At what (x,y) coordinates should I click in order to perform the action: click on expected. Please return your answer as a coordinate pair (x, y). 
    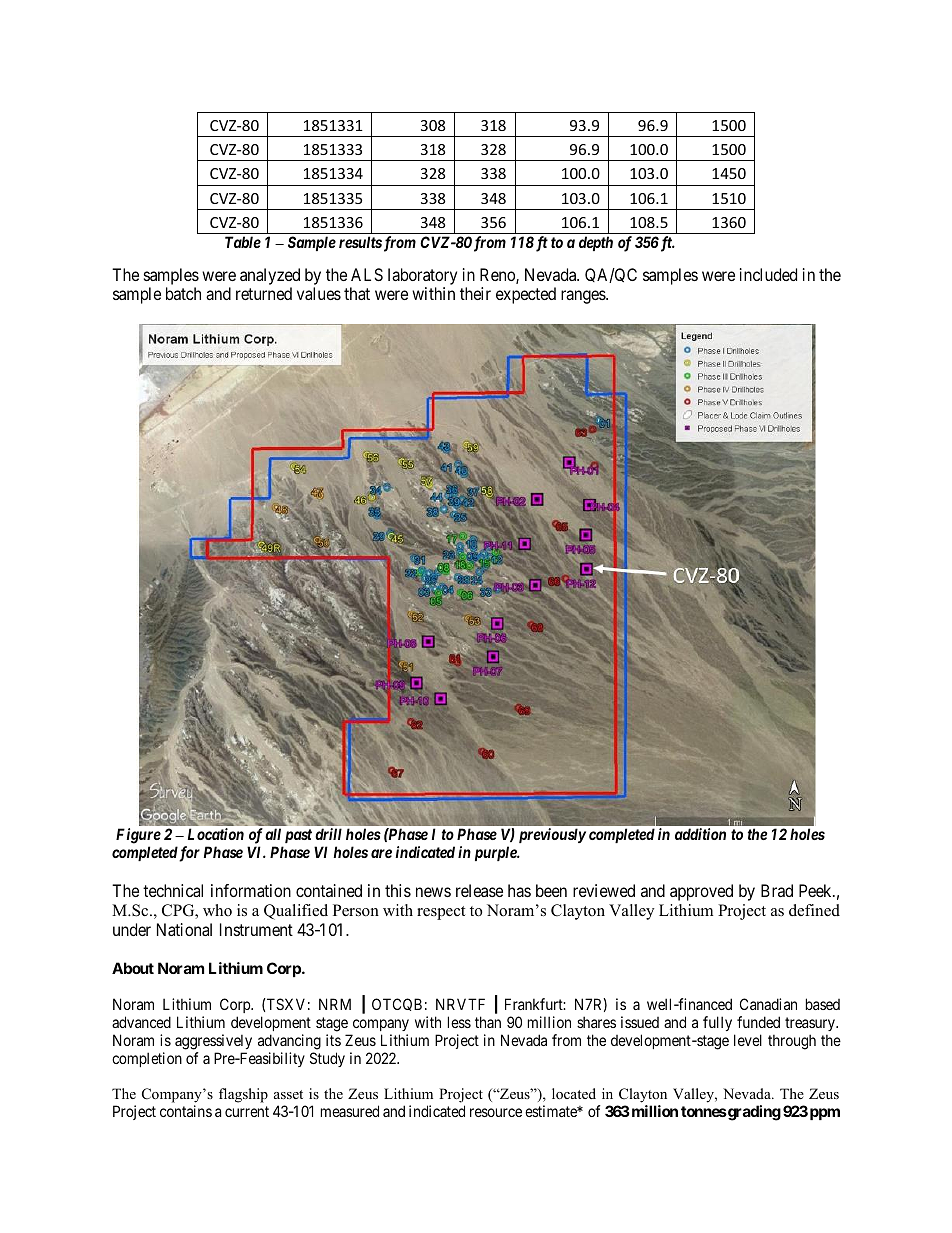
    Looking at the image, I should click on (526, 295).
